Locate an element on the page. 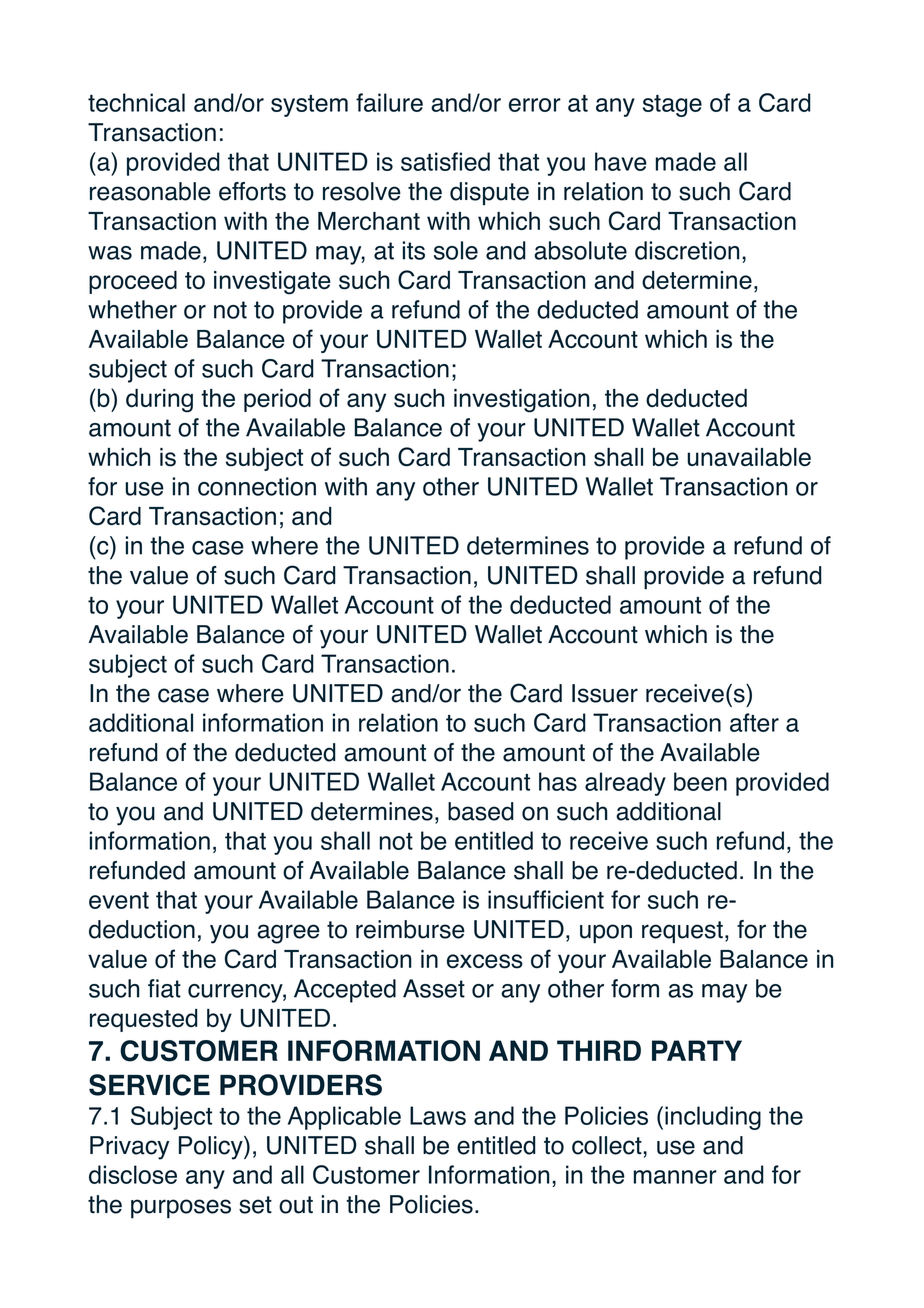 The image size is (924, 1308). after is located at coordinates (754, 722).
